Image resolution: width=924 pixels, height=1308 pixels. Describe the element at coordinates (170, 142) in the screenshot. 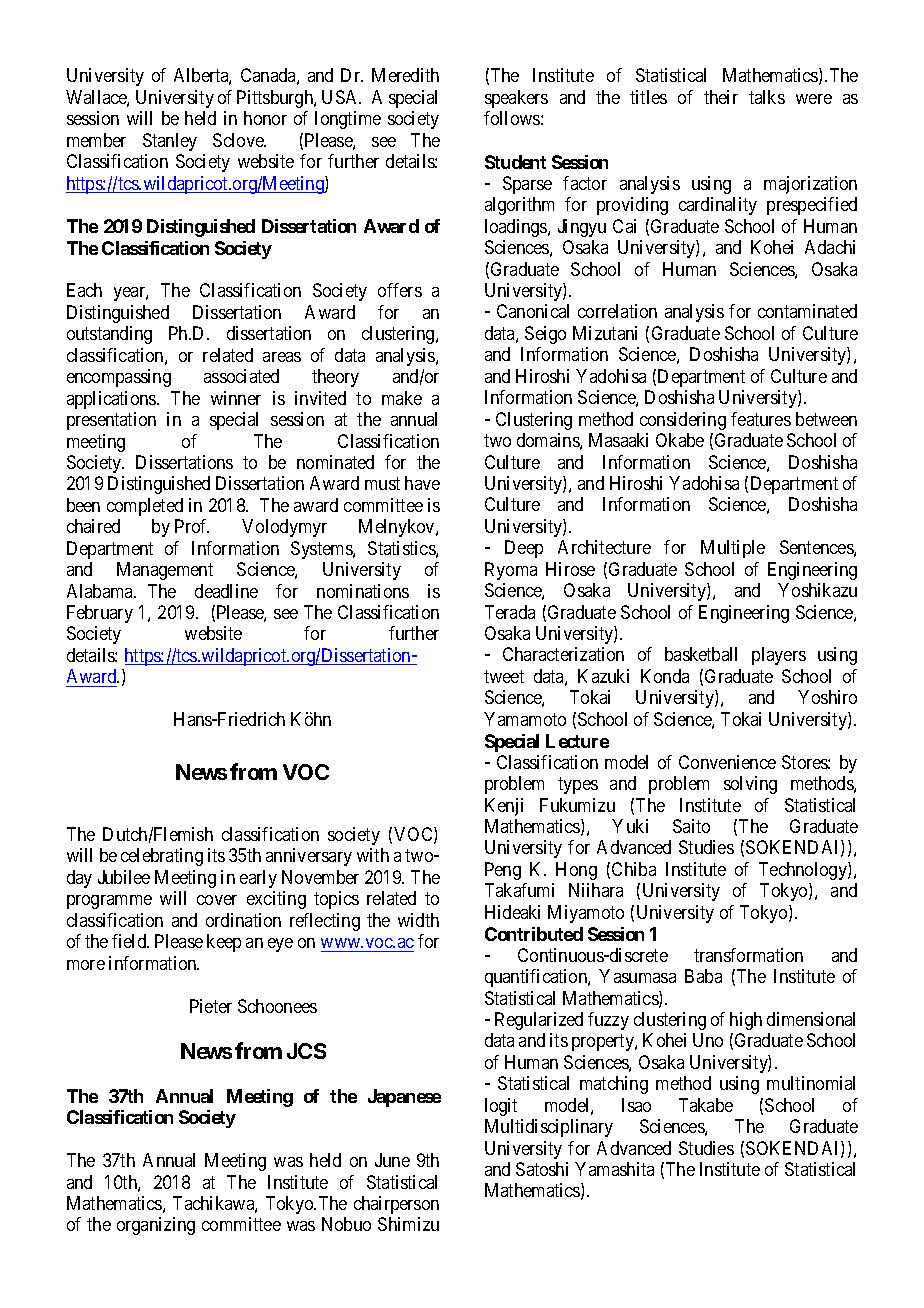

I see `Stanley` at that location.
